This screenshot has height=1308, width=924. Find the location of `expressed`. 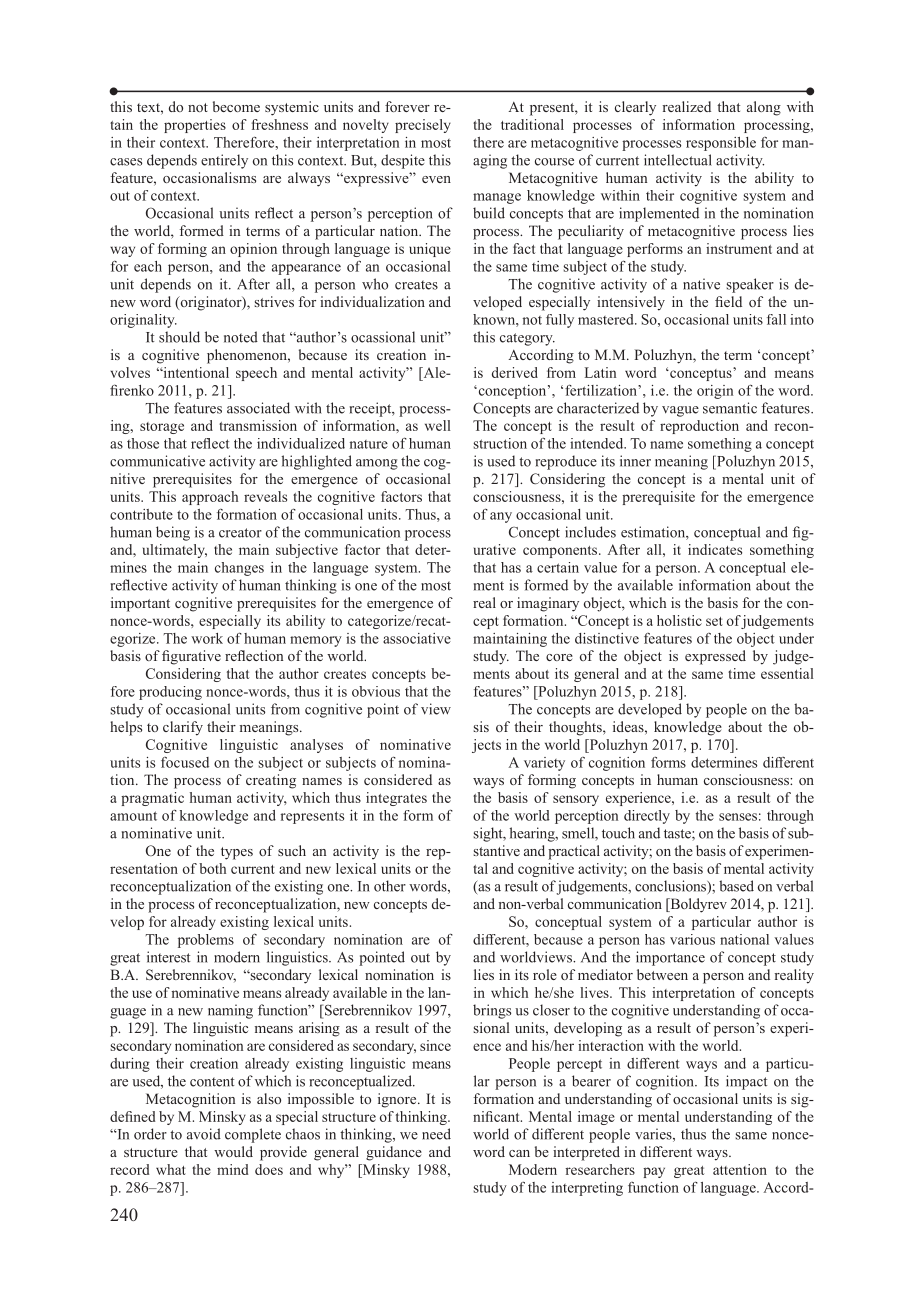

expressed is located at coordinates (715, 657).
